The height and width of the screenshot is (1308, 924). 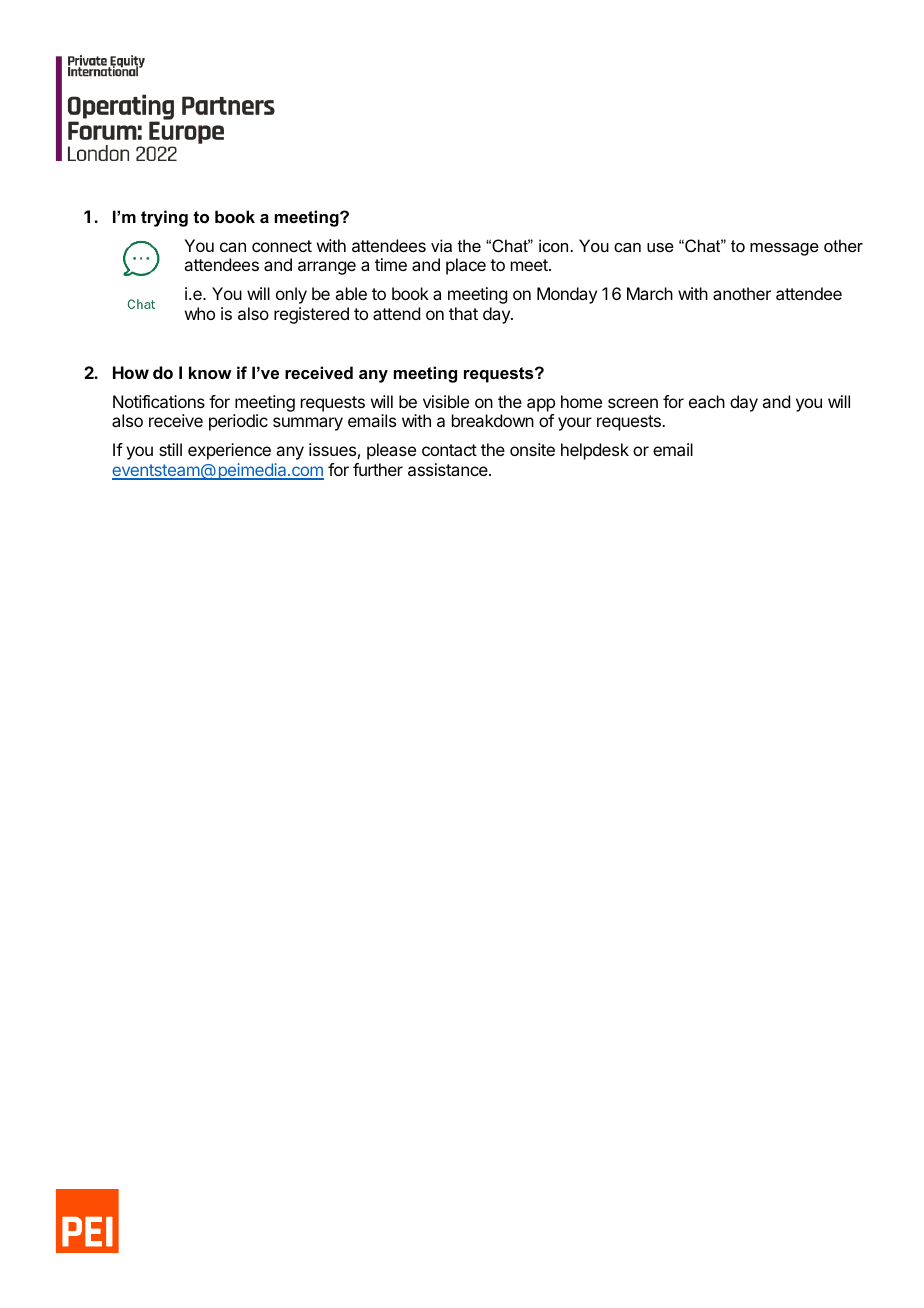 I want to click on that, so click(x=463, y=313).
